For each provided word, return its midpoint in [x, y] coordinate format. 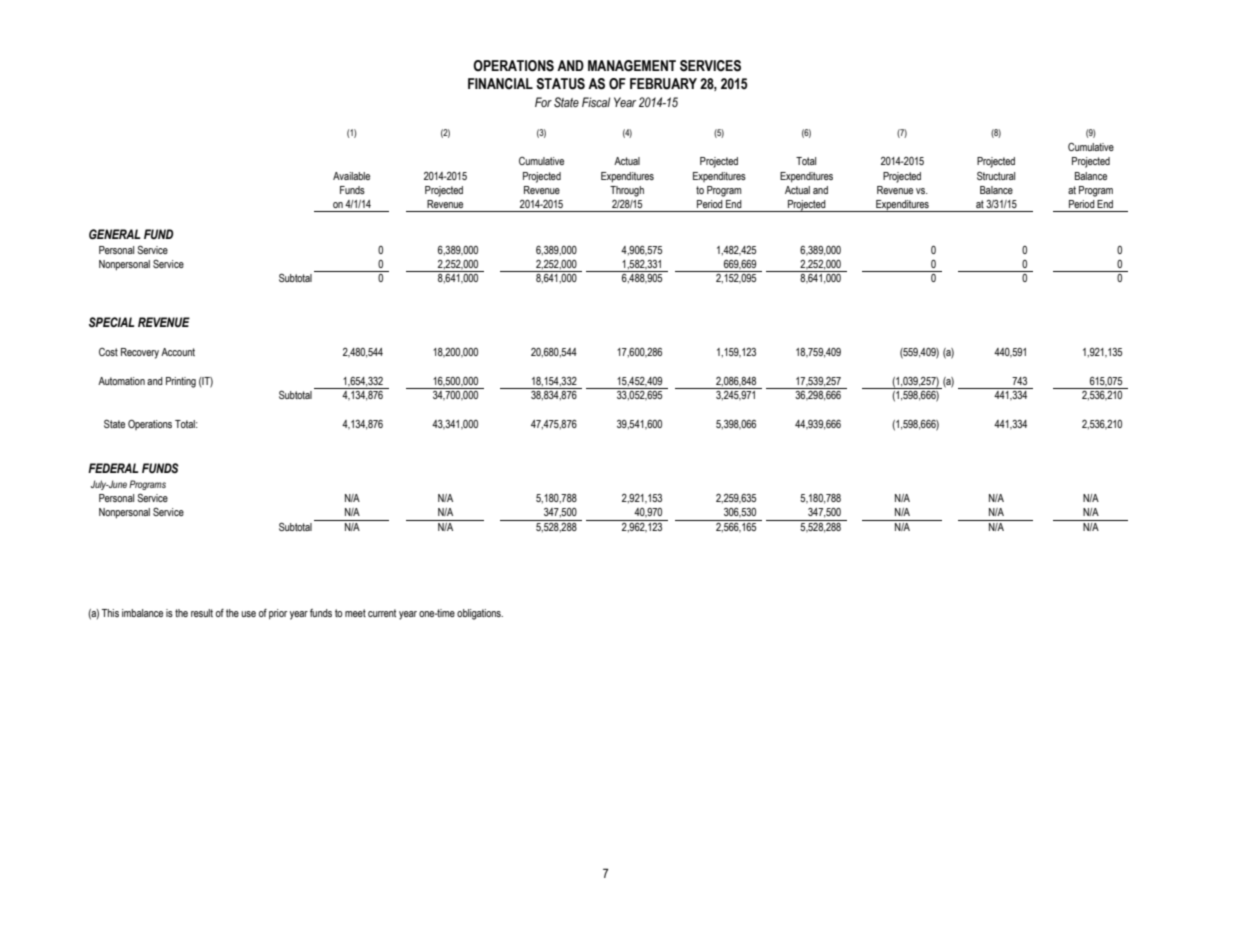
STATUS [560, 84]
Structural [996, 175]
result [202, 613]
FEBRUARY [663, 84]
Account [178, 352]
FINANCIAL [500, 84]
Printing [181, 382]
